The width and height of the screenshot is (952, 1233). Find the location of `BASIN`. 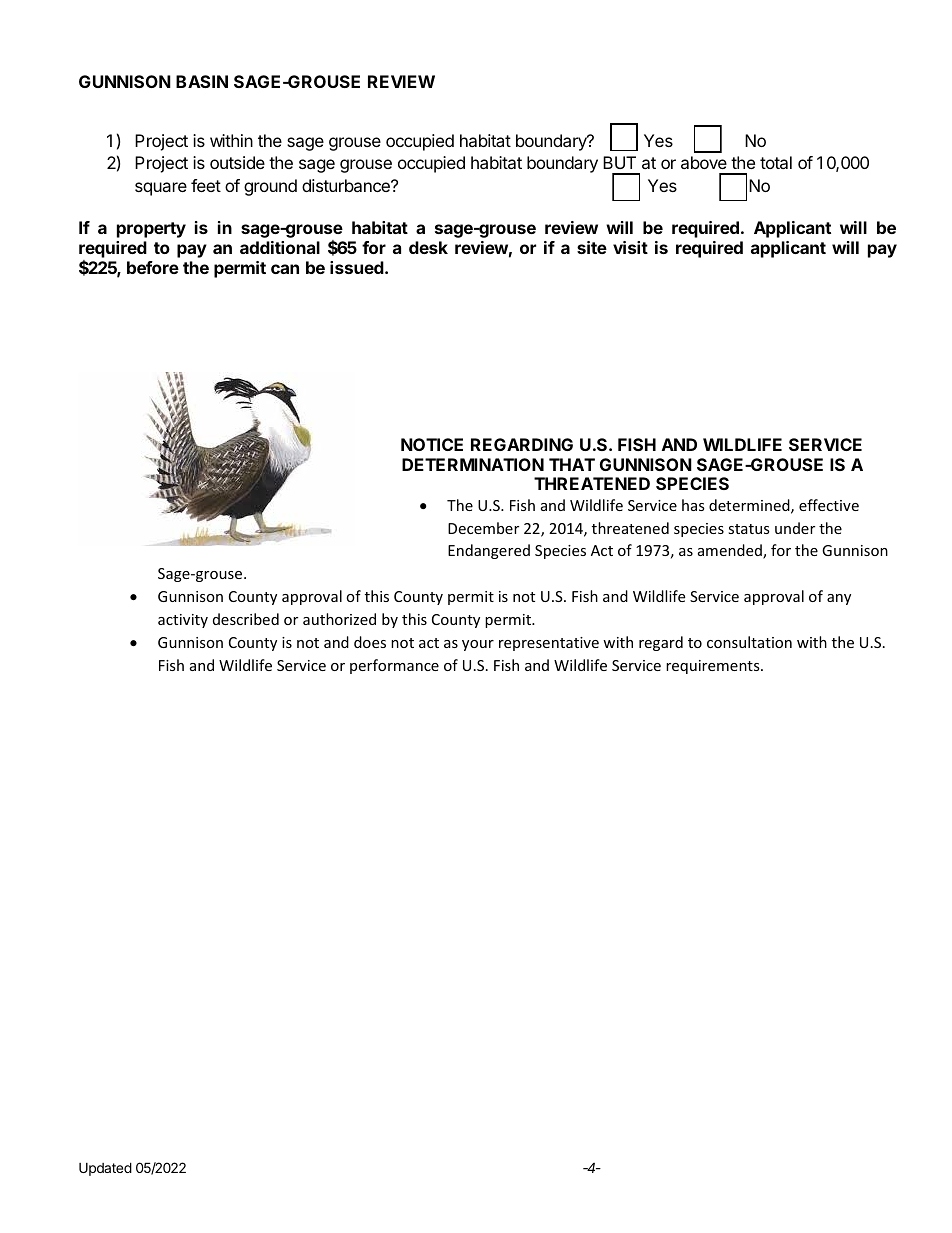

BASIN is located at coordinates (202, 81).
